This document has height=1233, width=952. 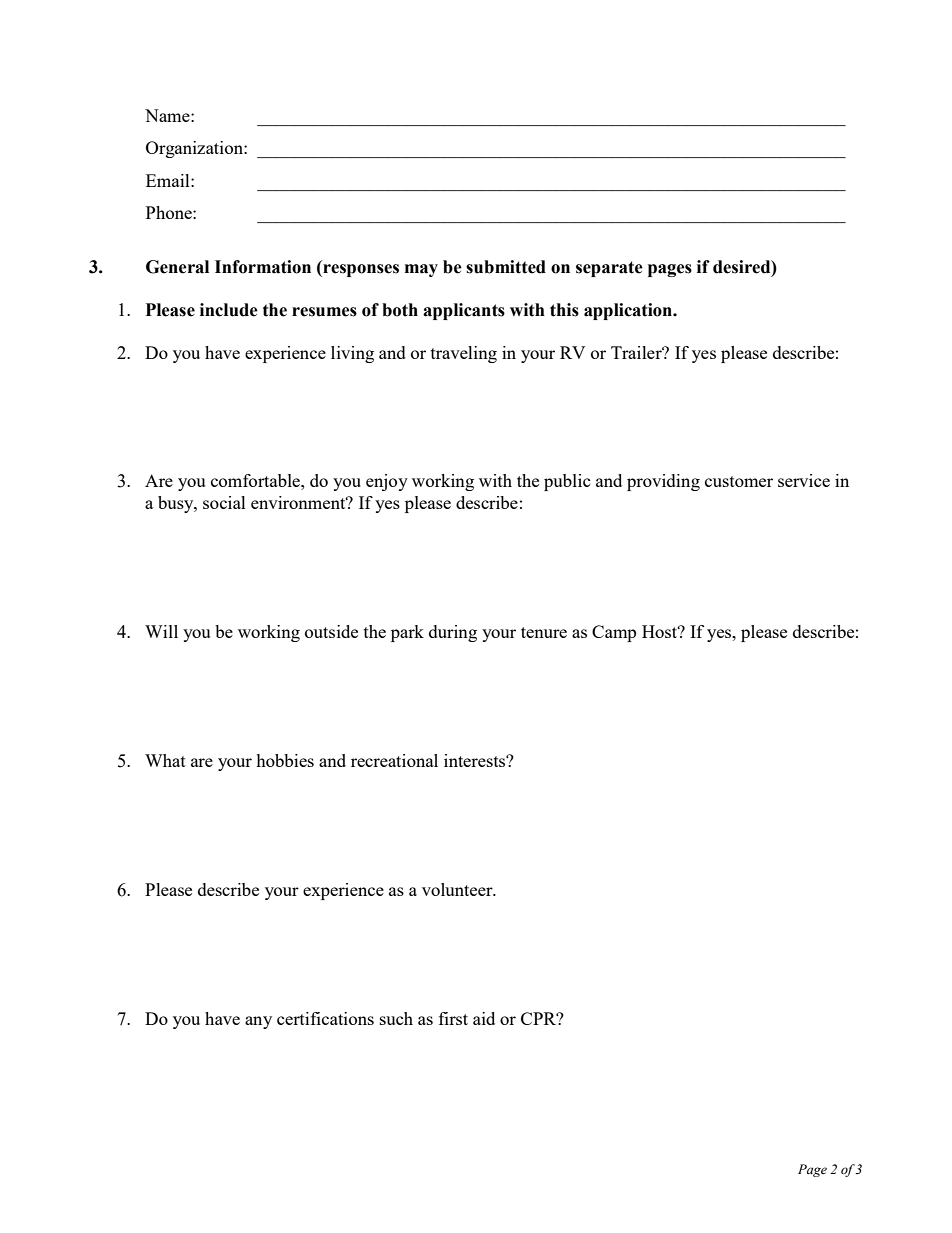 I want to click on Organization, so click(x=195, y=149).
